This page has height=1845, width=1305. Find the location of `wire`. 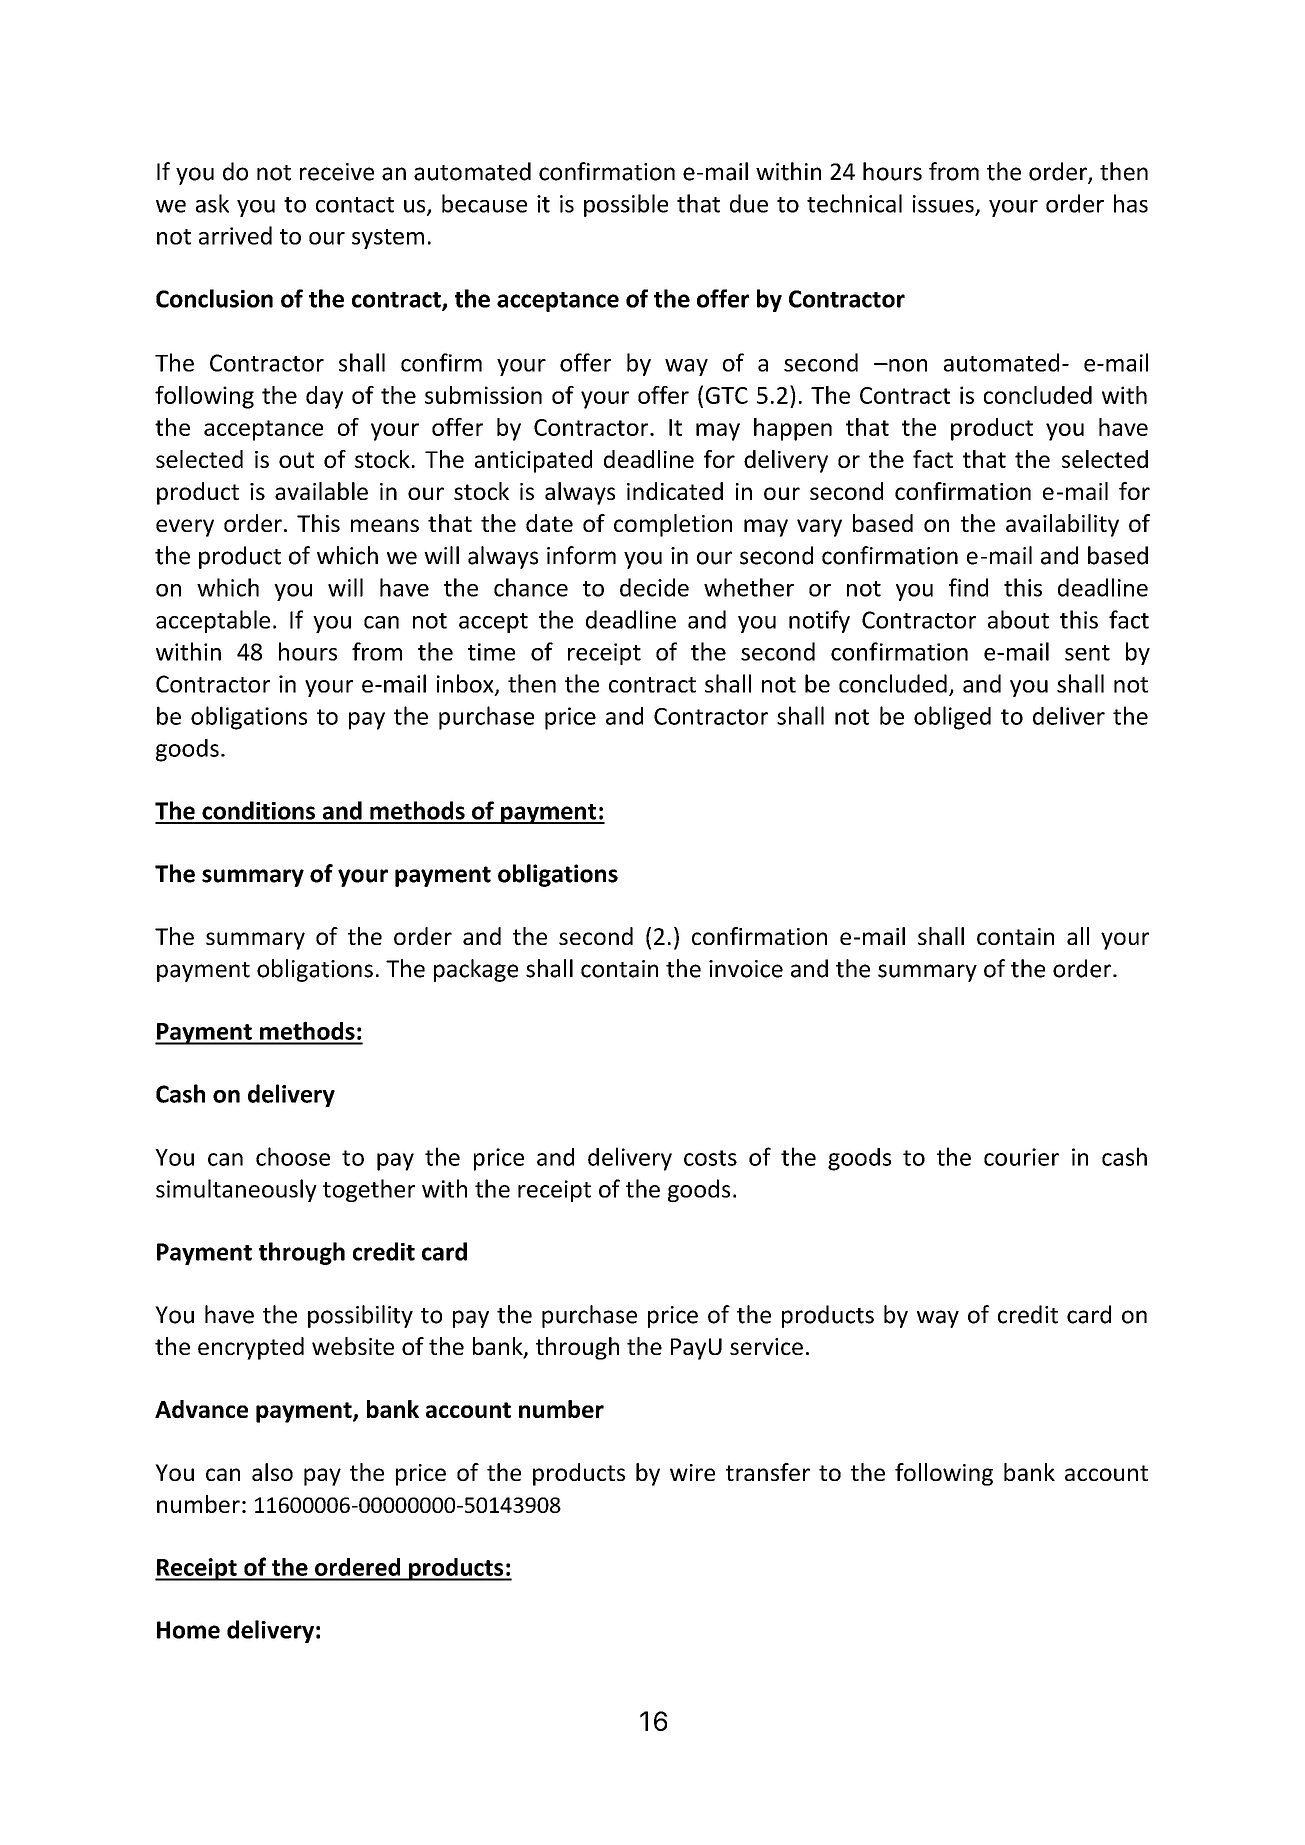

wire is located at coordinates (692, 1472).
